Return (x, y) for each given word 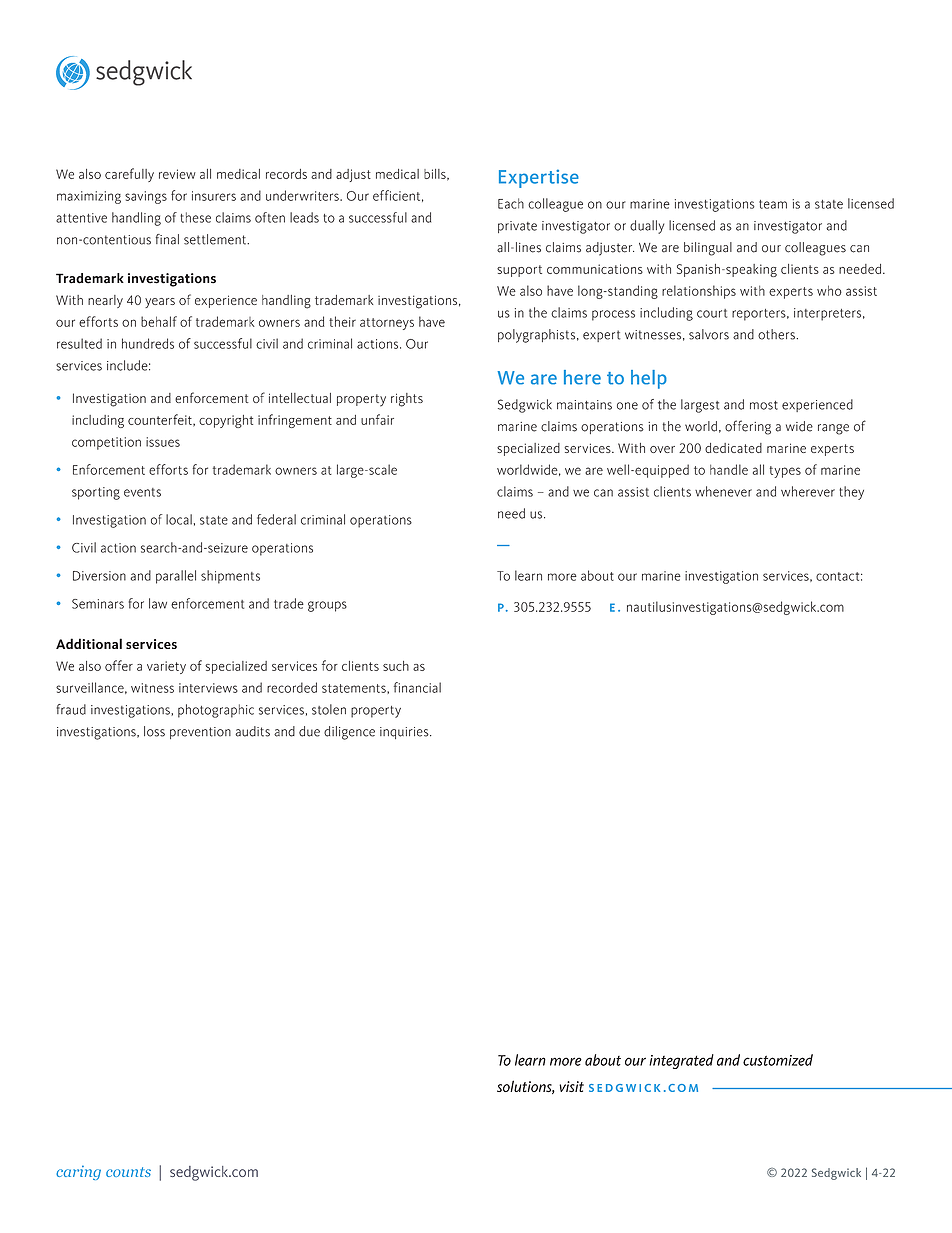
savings (146, 197)
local (179, 519)
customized (778, 1060)
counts (128, 1172)
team (773, 204)
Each (511, 203)
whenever (723, 491)
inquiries (405, 733)
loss (154, 731)
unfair (377, 419)
